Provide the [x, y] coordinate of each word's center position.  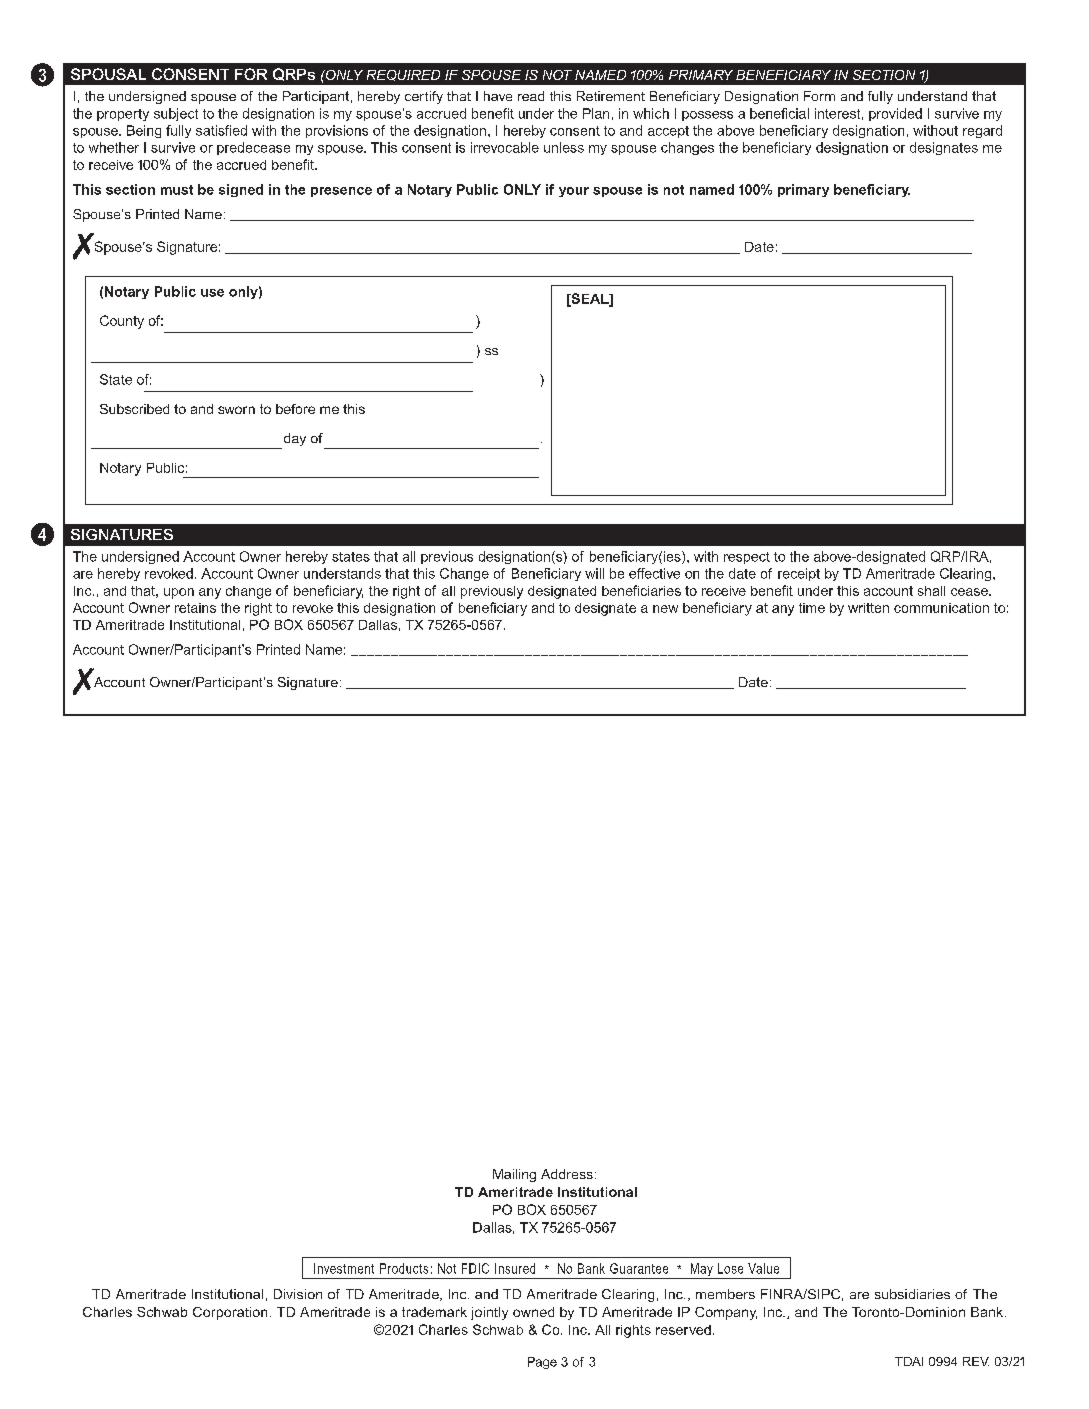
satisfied [221, 130]
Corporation [230, 1313]
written [868, 608]
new [665, 609]
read [531, 96]
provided [895, 114]
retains [195, 608]
